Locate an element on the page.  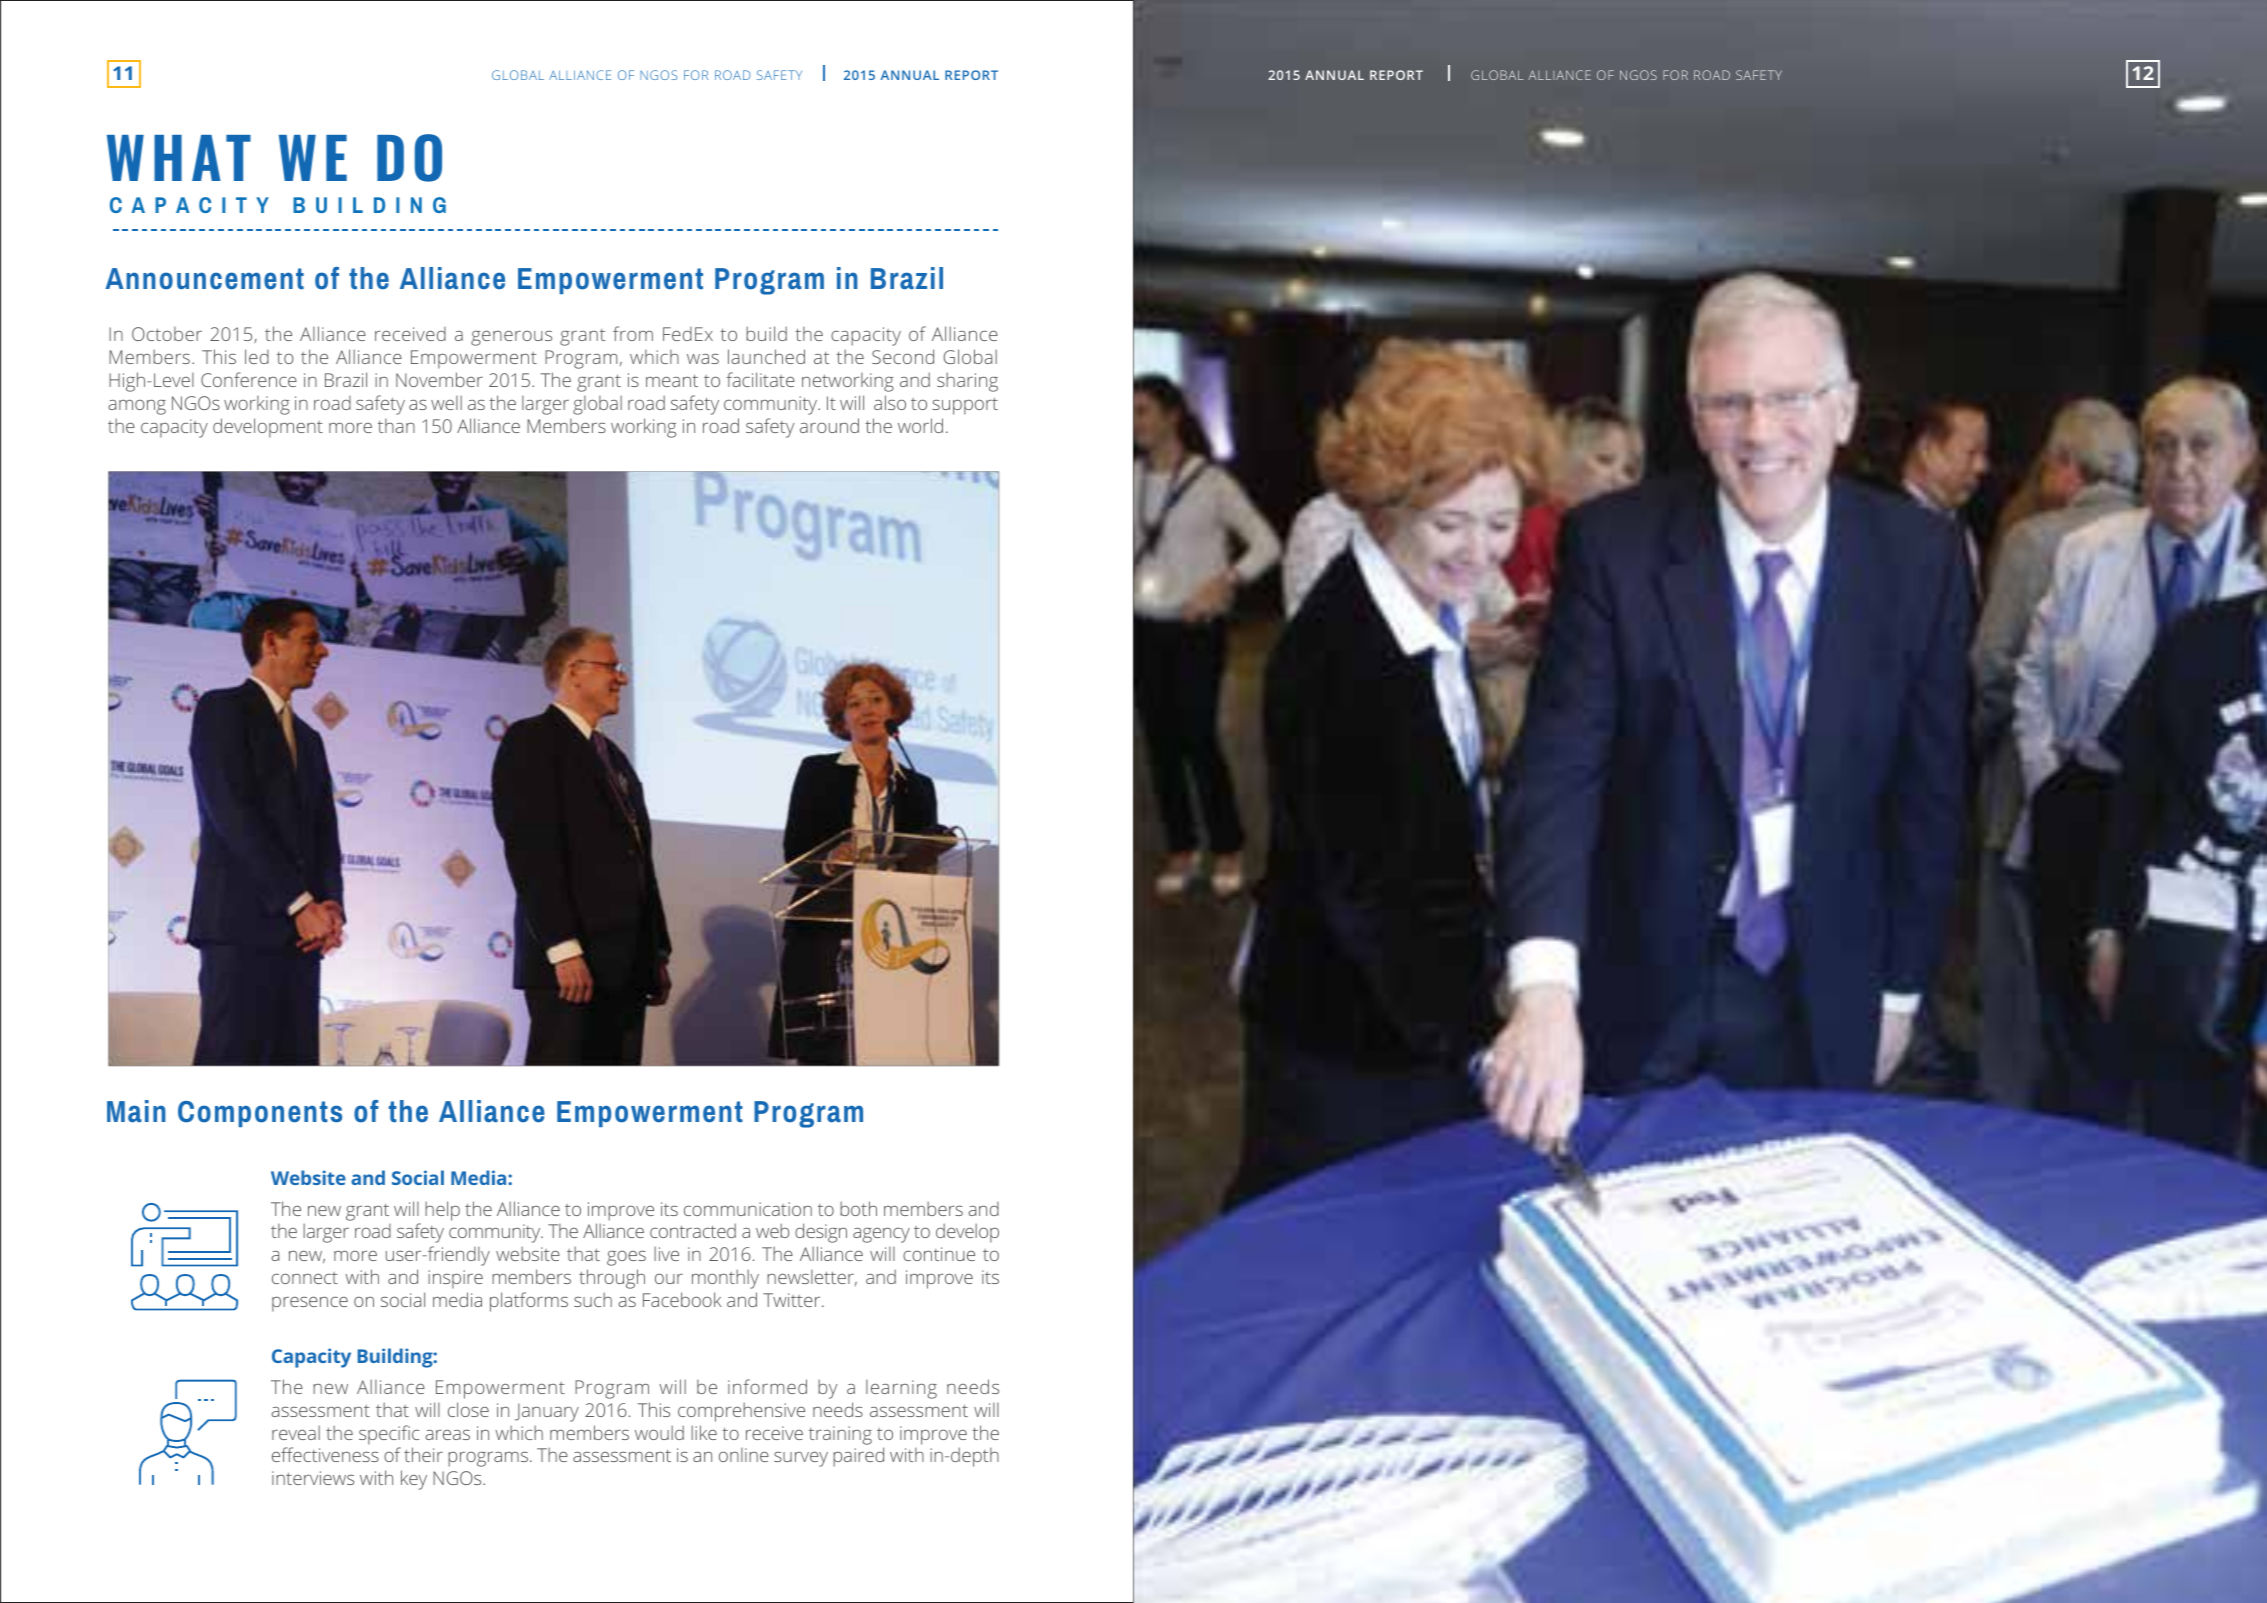
WHAT is located at coordinates (179, 158).
